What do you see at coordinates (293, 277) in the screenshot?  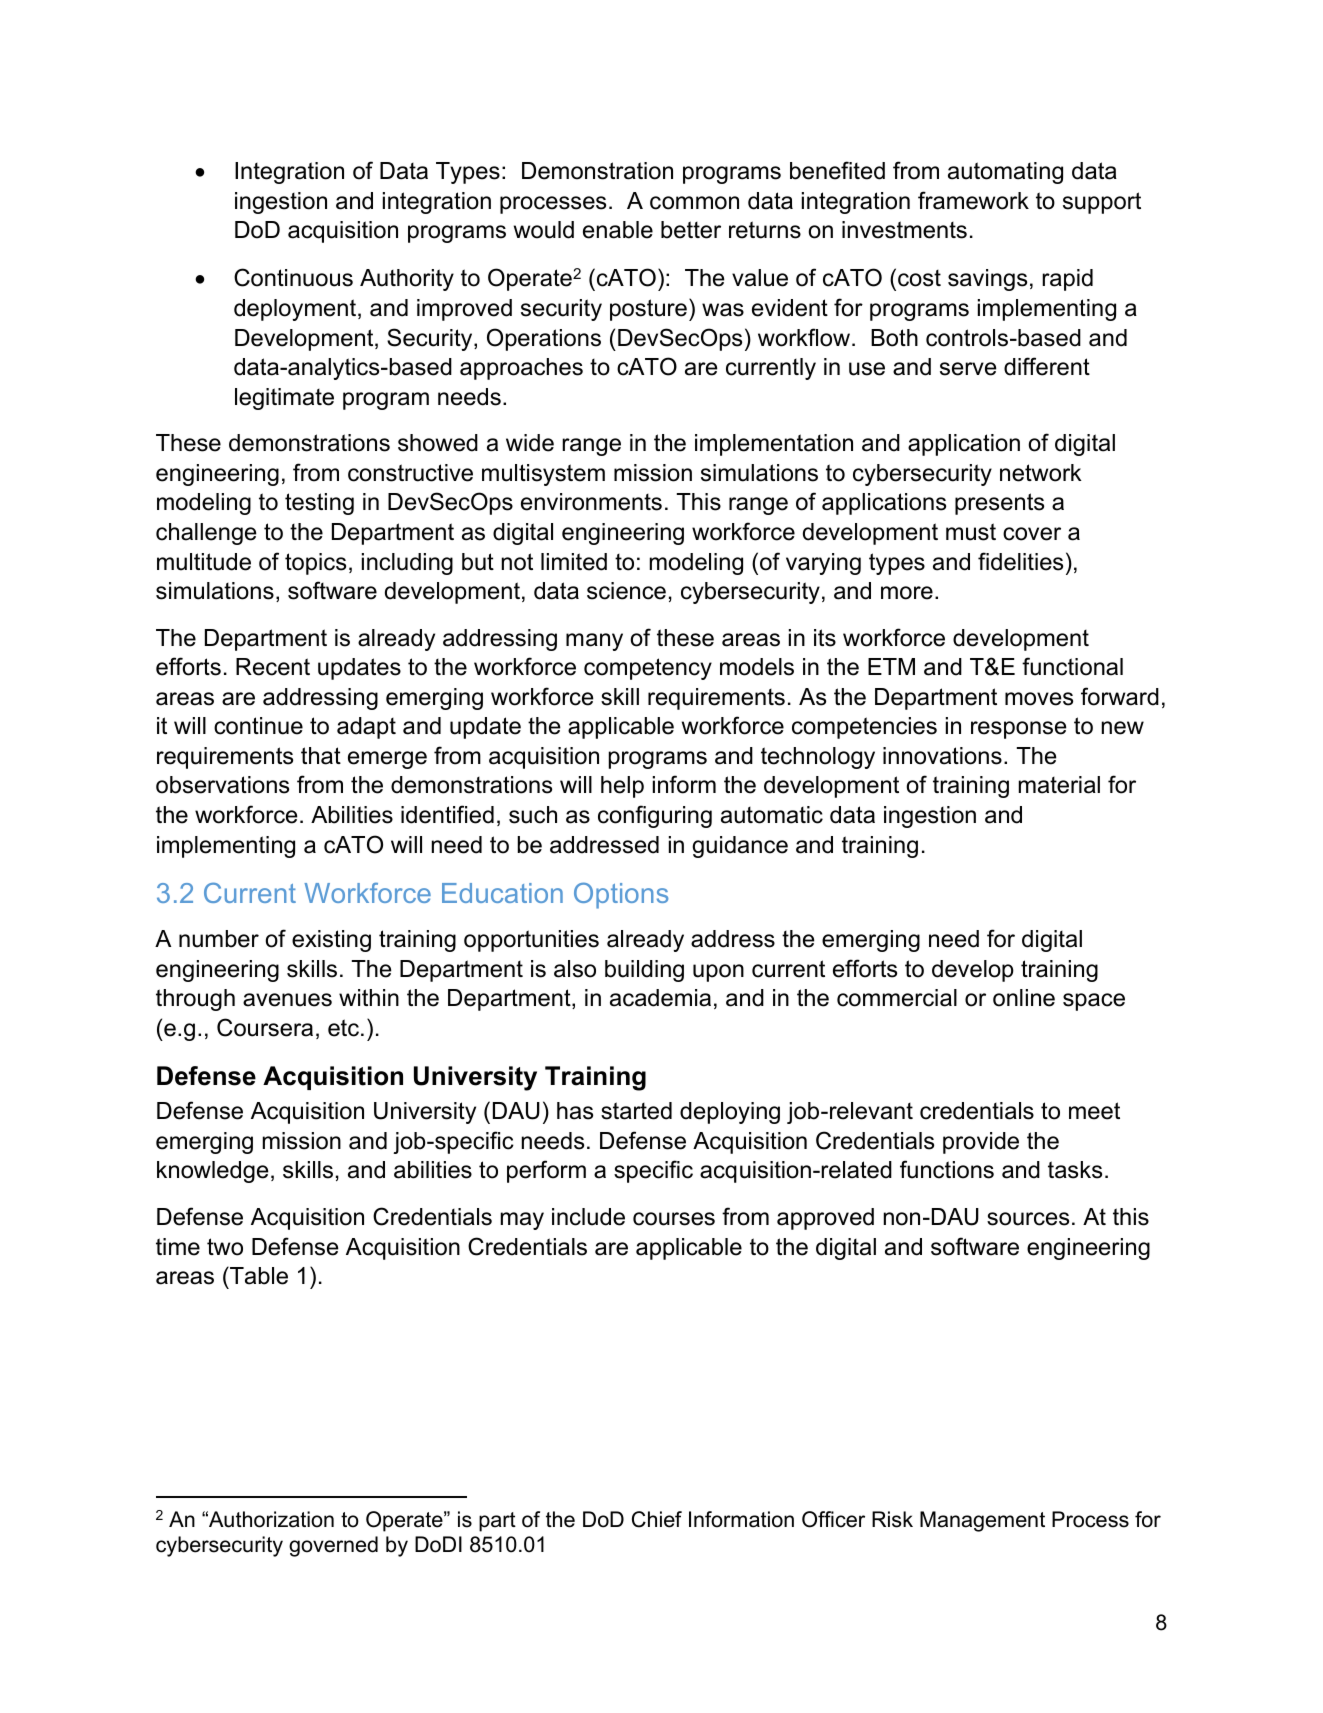 I see `Continuous` at bounding box center [293, 277].
